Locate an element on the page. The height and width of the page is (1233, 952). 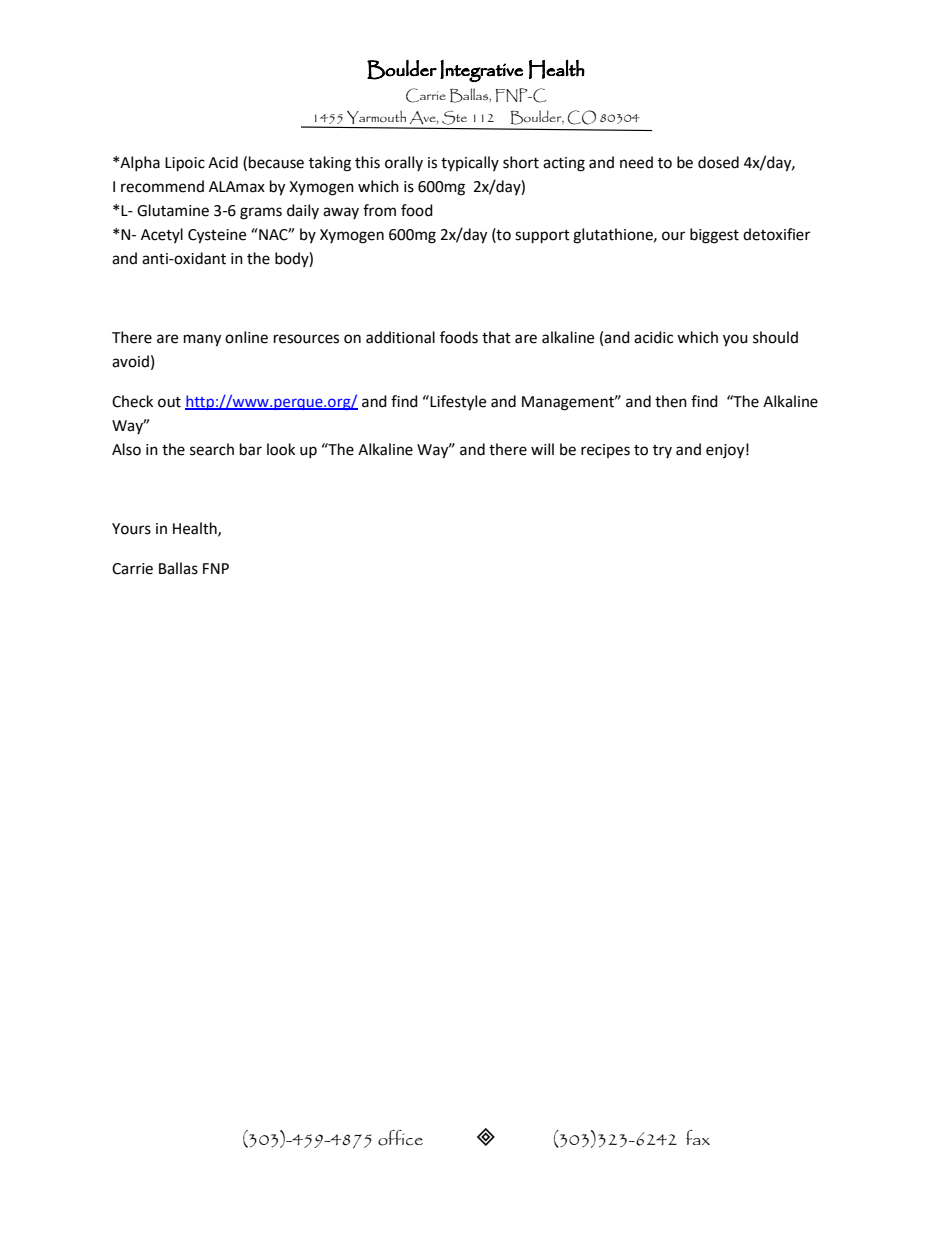
dosed is located at coordinates (718, 162).
